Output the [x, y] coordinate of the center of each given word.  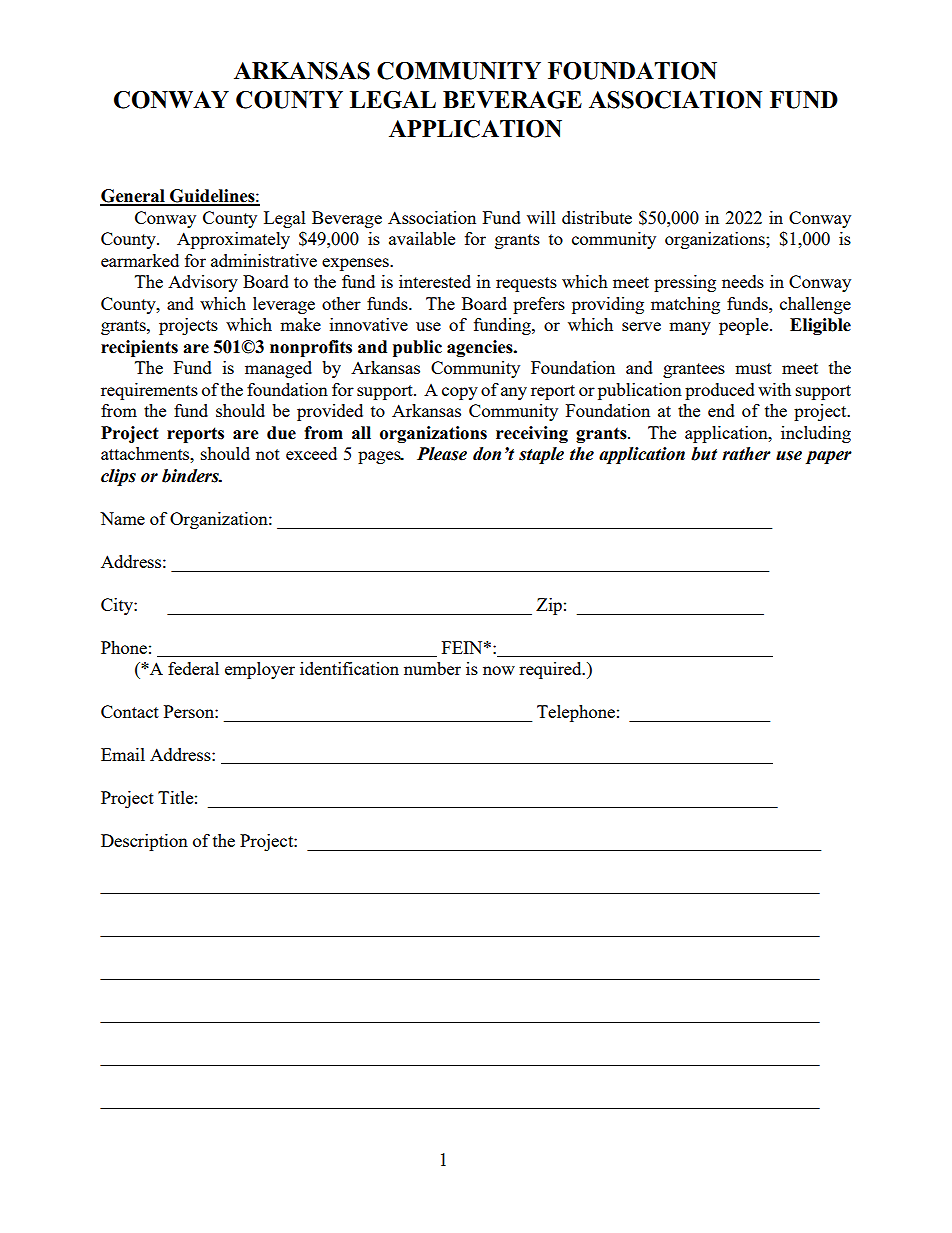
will [541, 217]
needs [743, 281]
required [551, 670]
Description [144, 842]
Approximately [233, 240]
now [499, 670]
